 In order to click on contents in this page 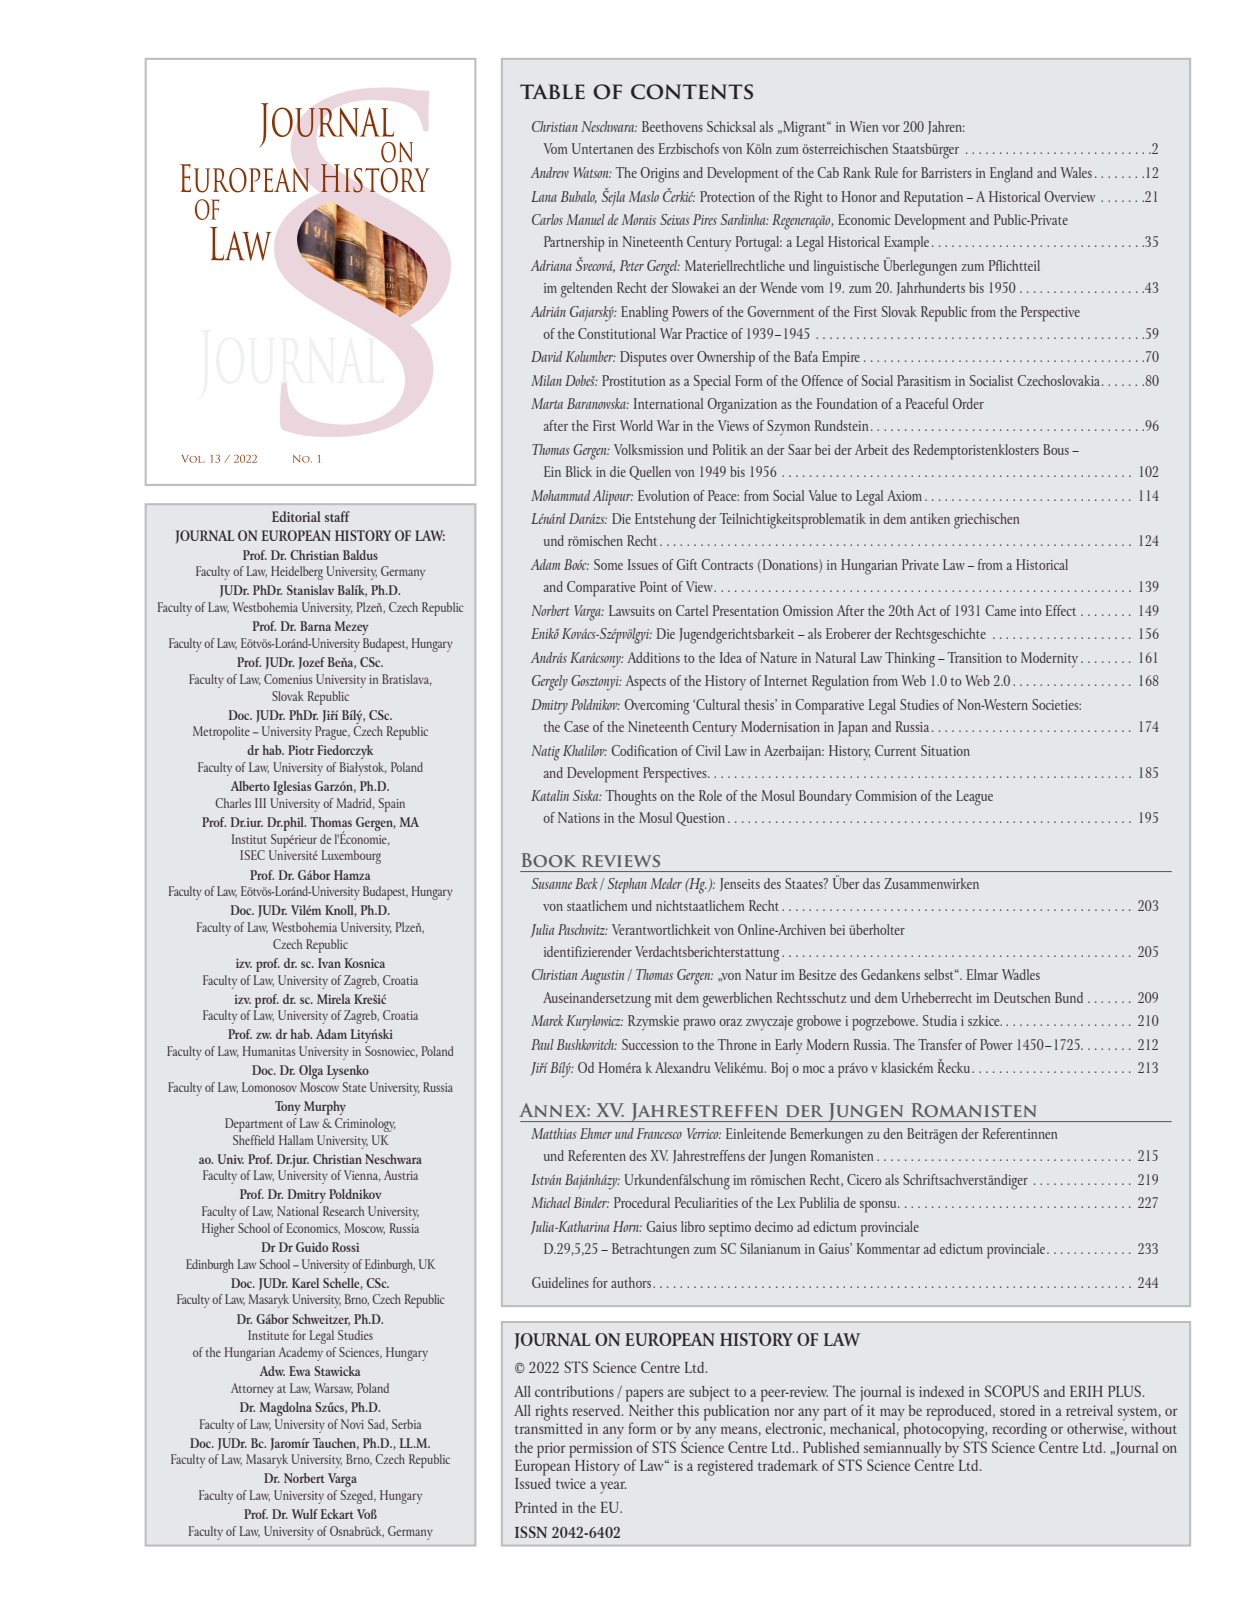, I will do `click(692, 92)`.
